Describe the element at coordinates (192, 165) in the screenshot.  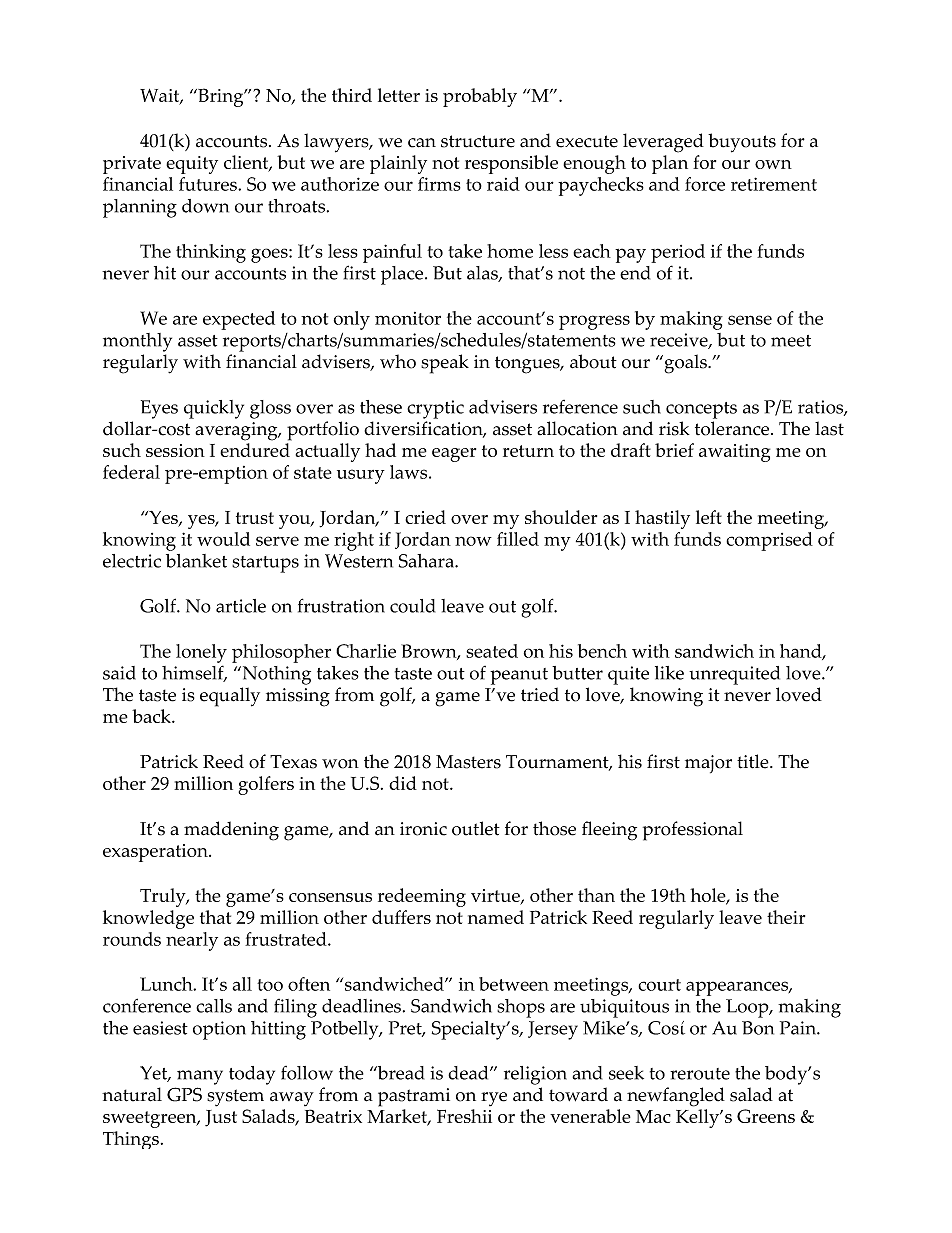
I see `equity` at that location.
